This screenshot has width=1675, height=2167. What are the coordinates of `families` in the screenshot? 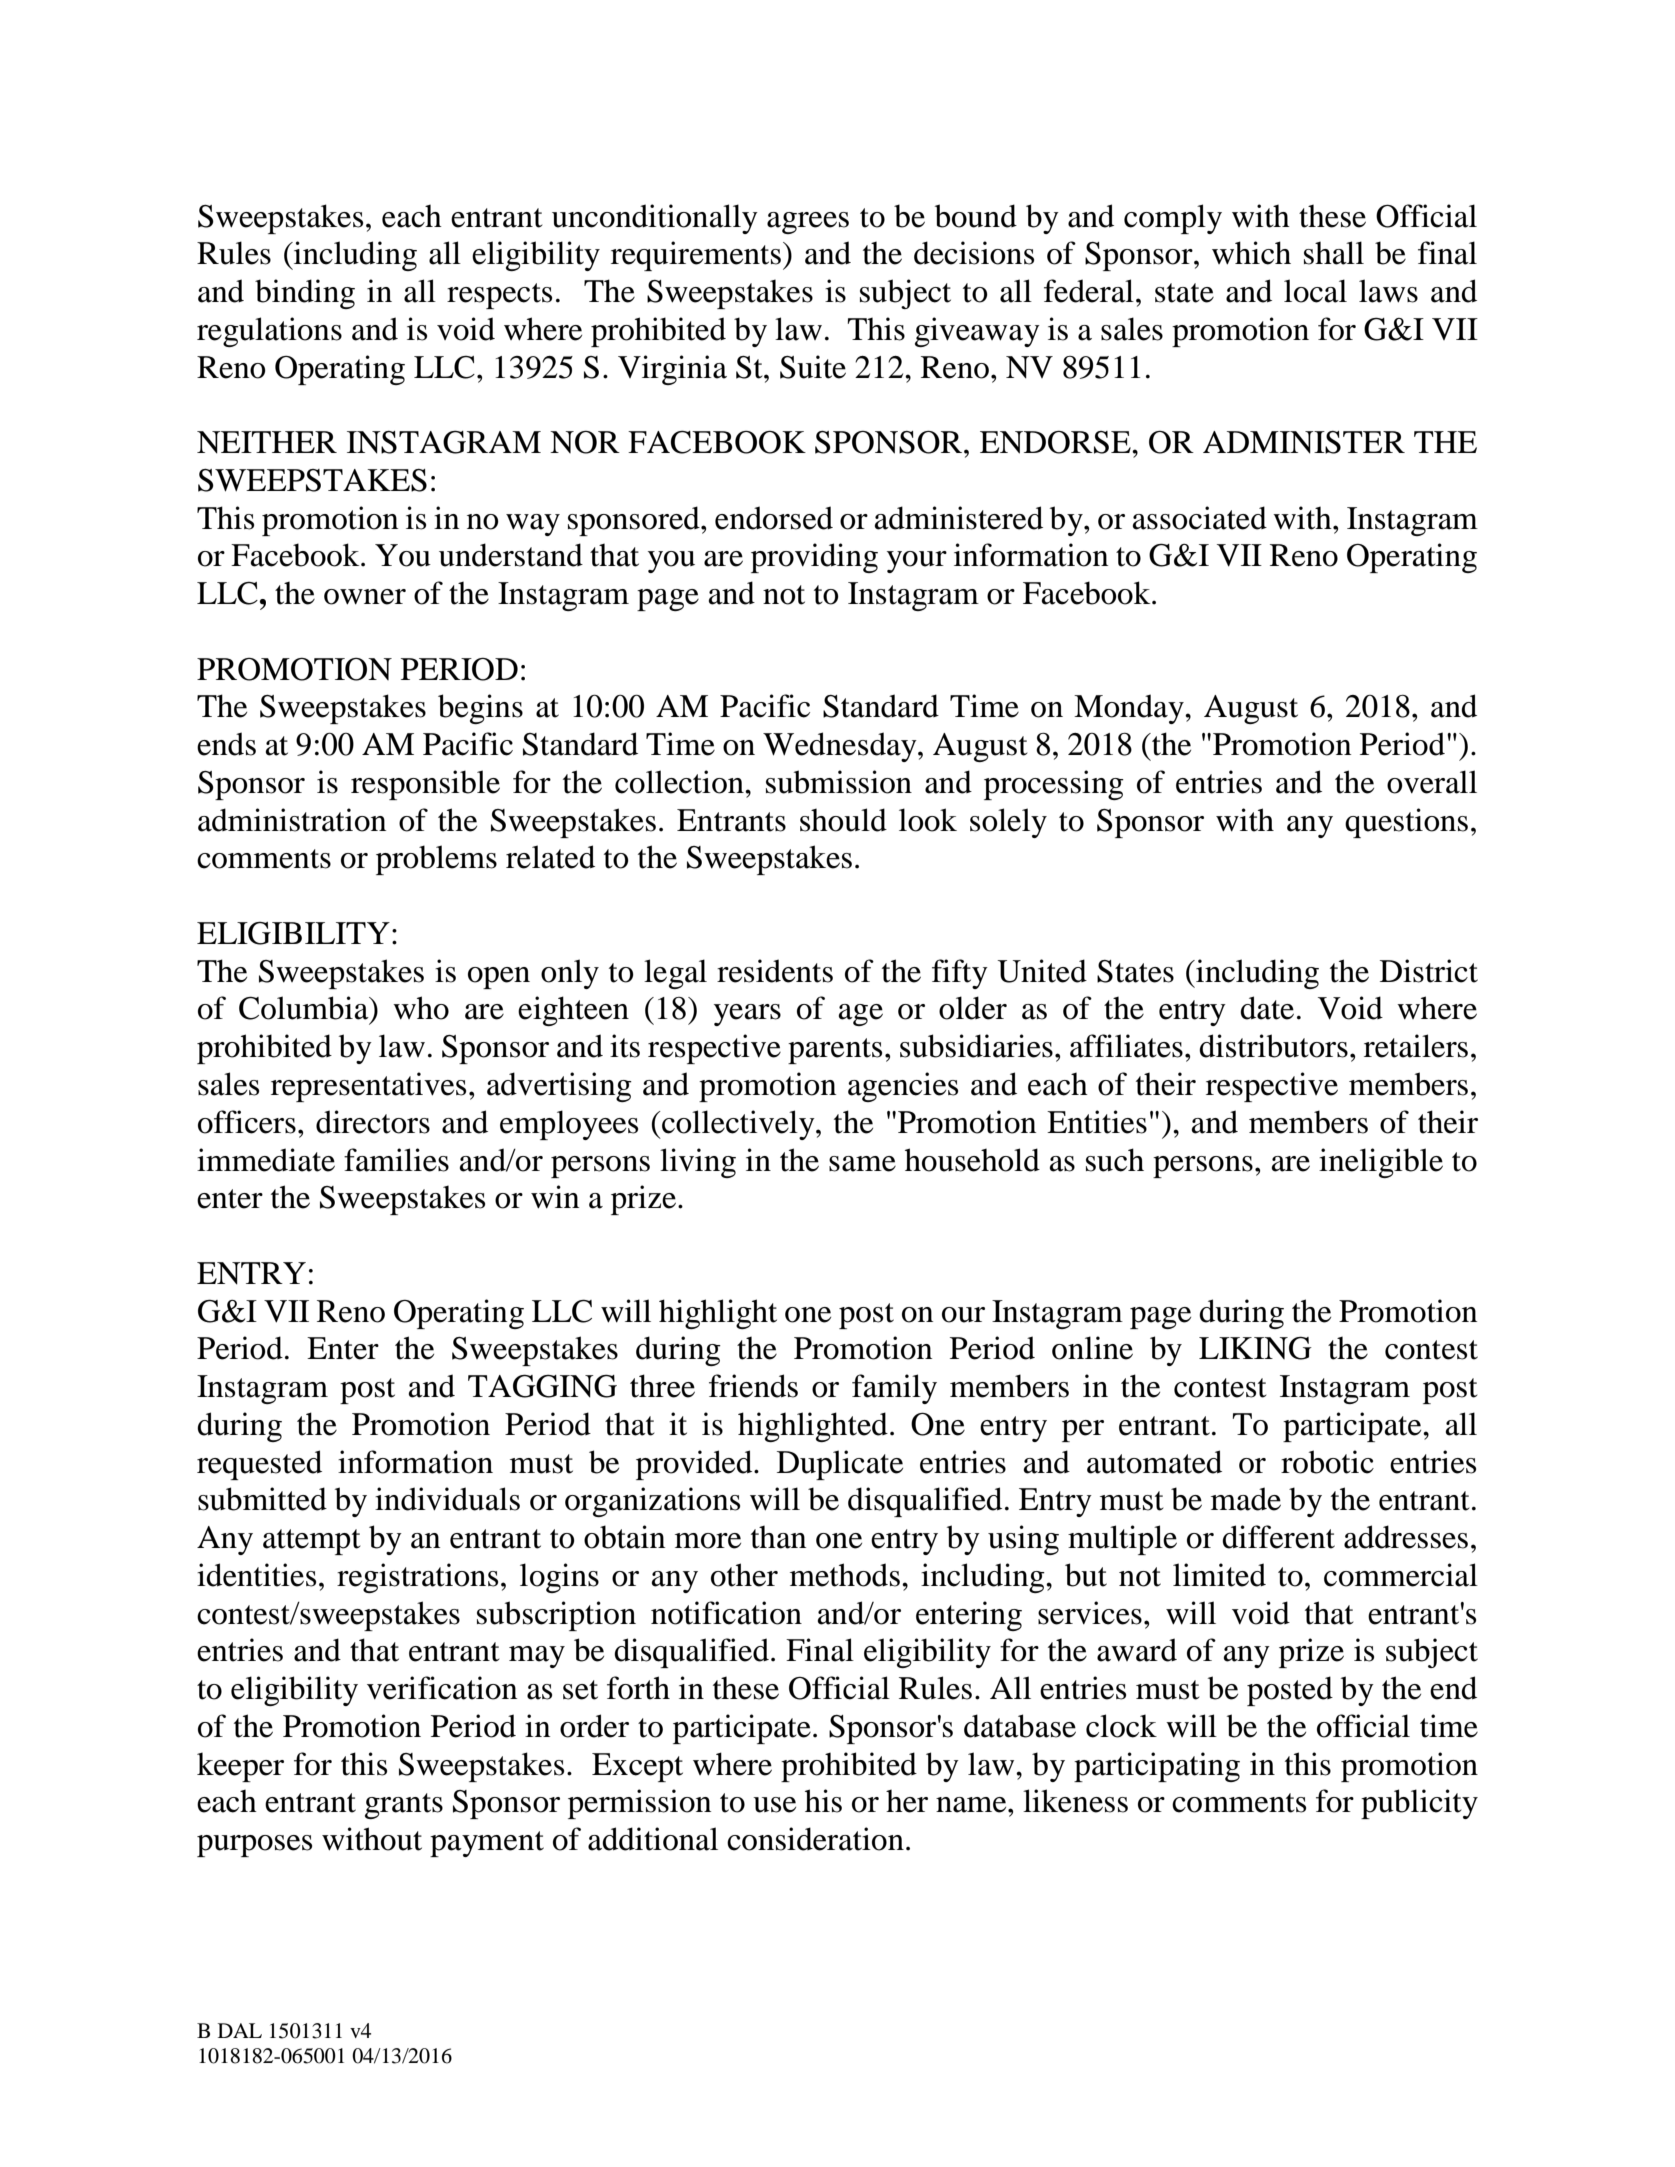 It's located at (396, 1160).
